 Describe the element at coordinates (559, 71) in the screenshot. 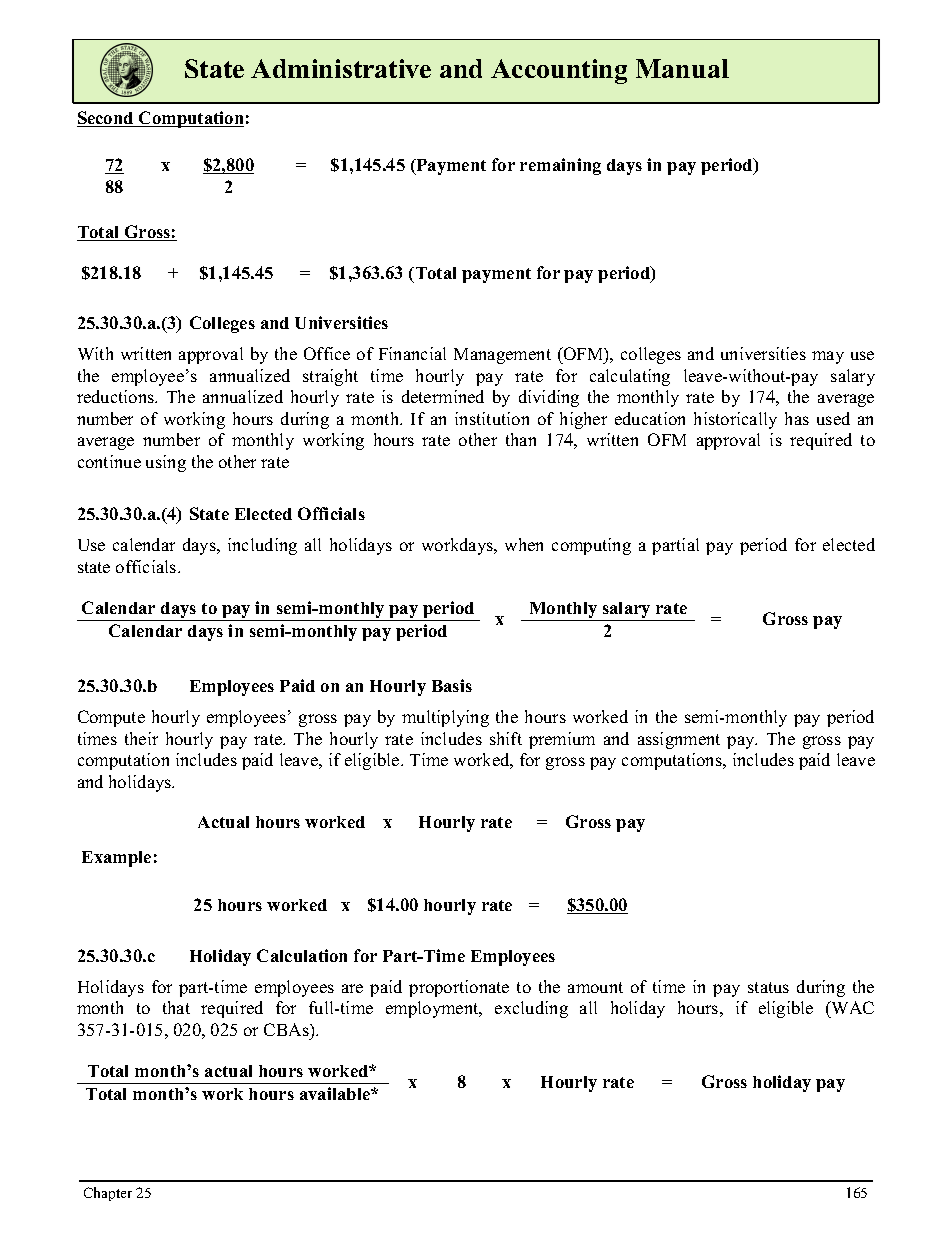

I see `Accounting` at that location.
